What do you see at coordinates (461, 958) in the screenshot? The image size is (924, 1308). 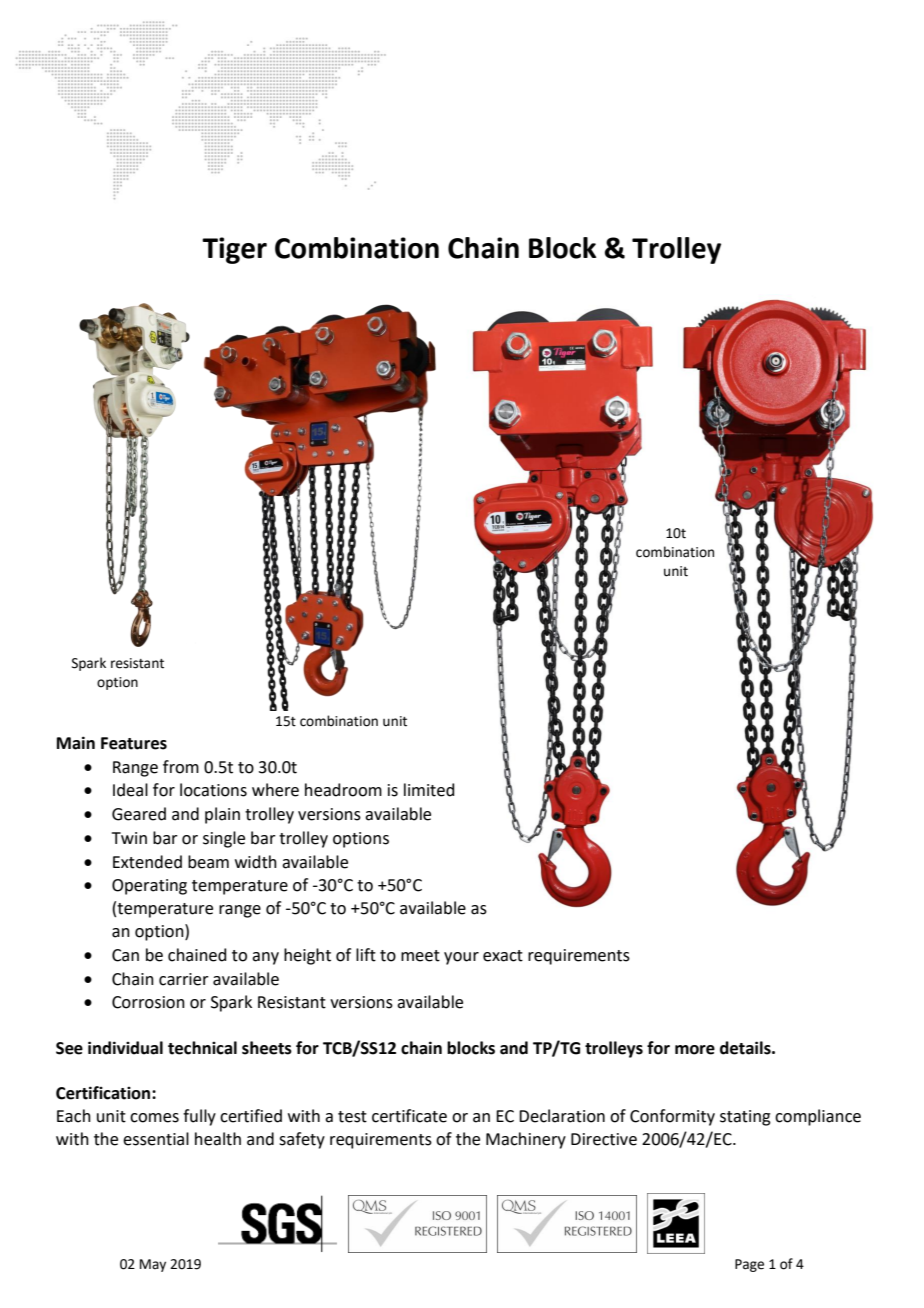 I see `your` at bounding box center [461, 958].
